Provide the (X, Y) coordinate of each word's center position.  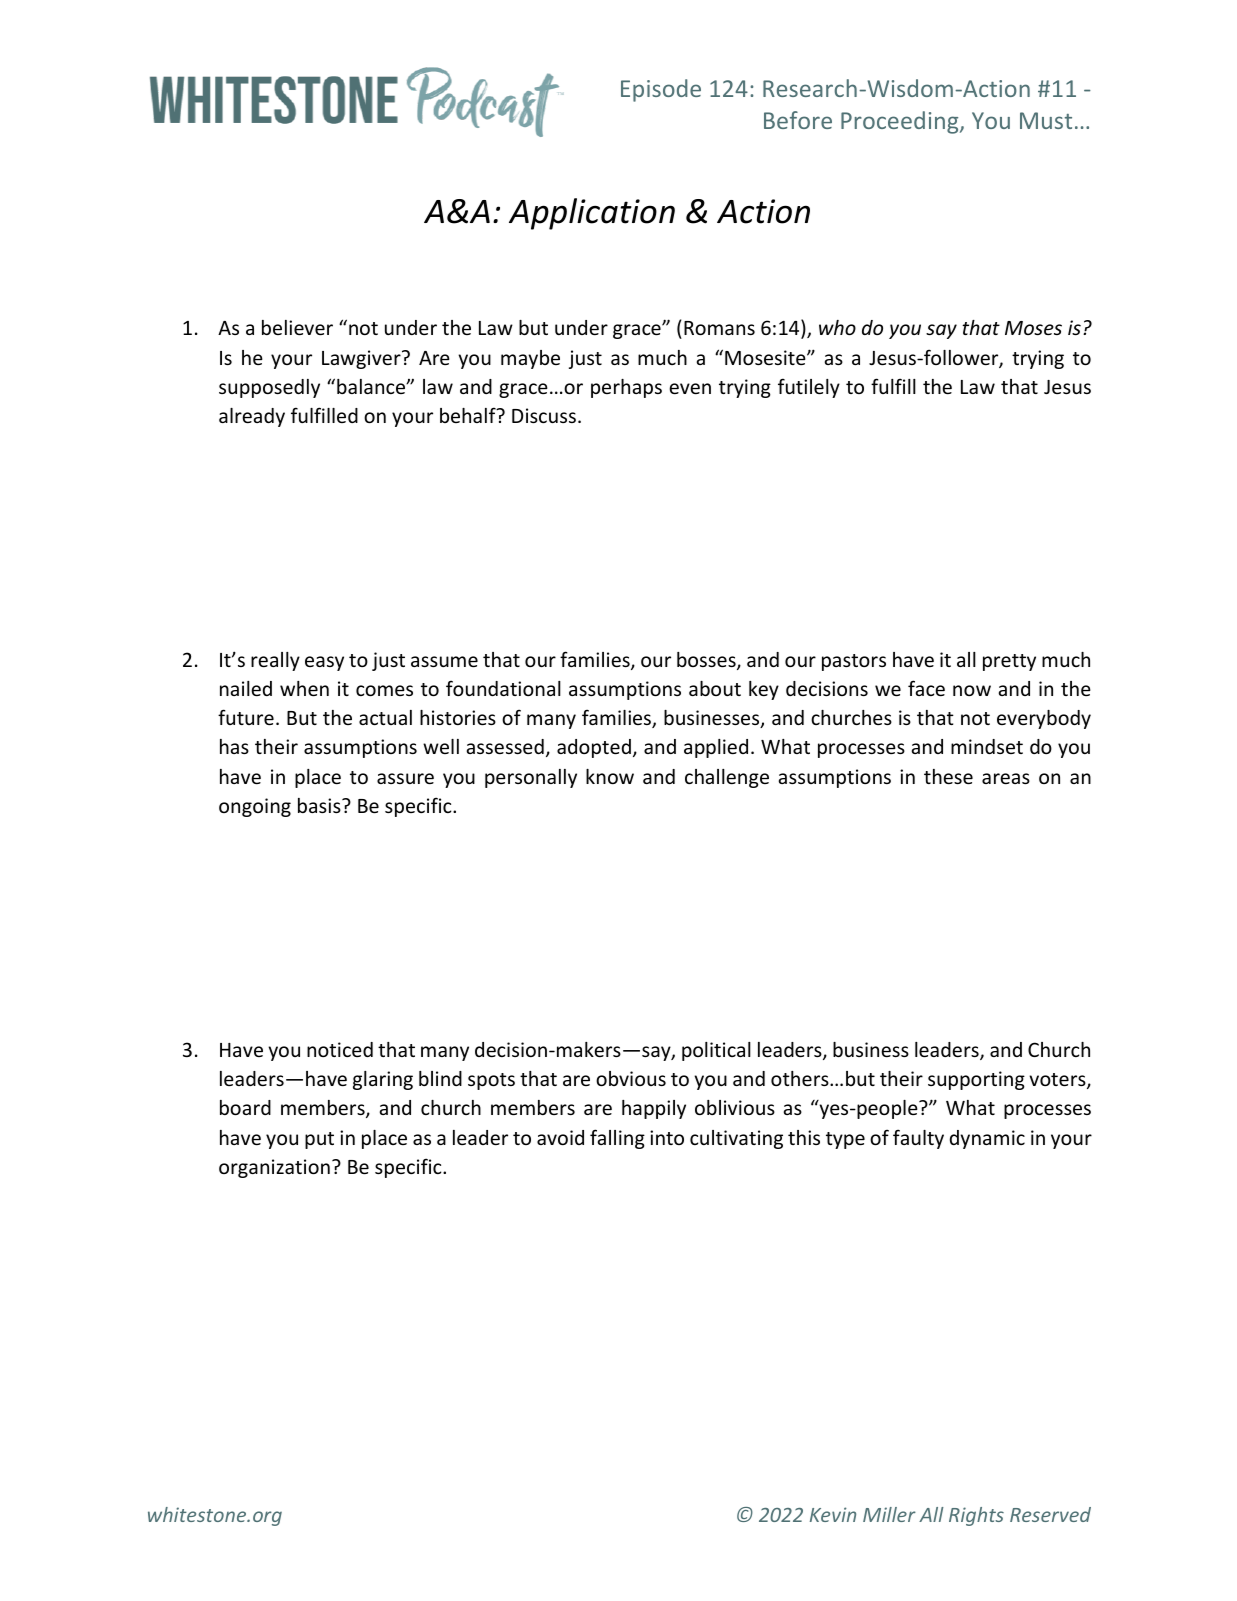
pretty (1009, 662)
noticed (340, 1049)
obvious (631, 1078)
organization (274, 1168)
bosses (707, 661)
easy (324, 663)
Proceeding (901, 122)
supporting (976, 1080)
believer (297, 327)
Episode (661, 90)
